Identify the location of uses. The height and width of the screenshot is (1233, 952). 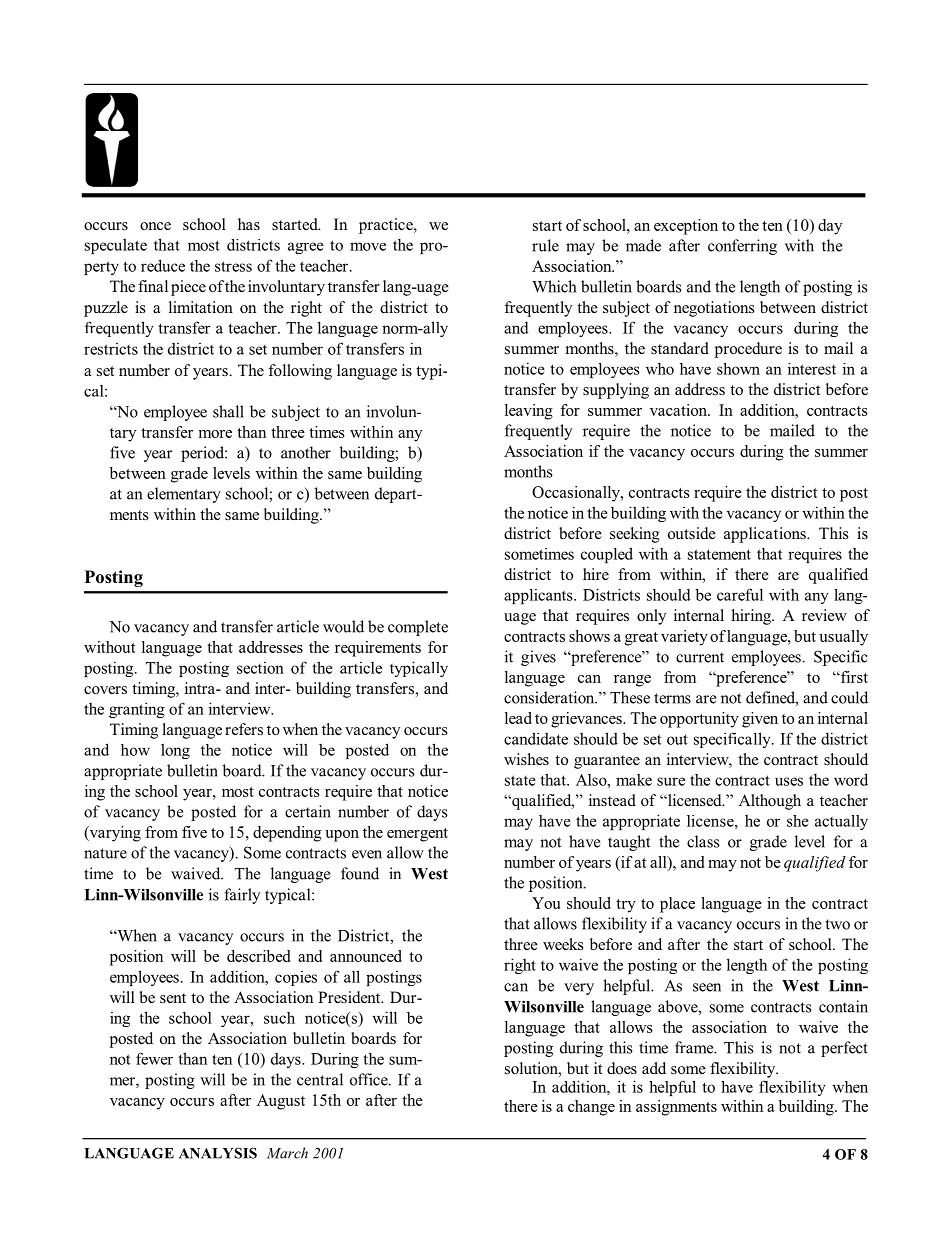
(789, 781).
